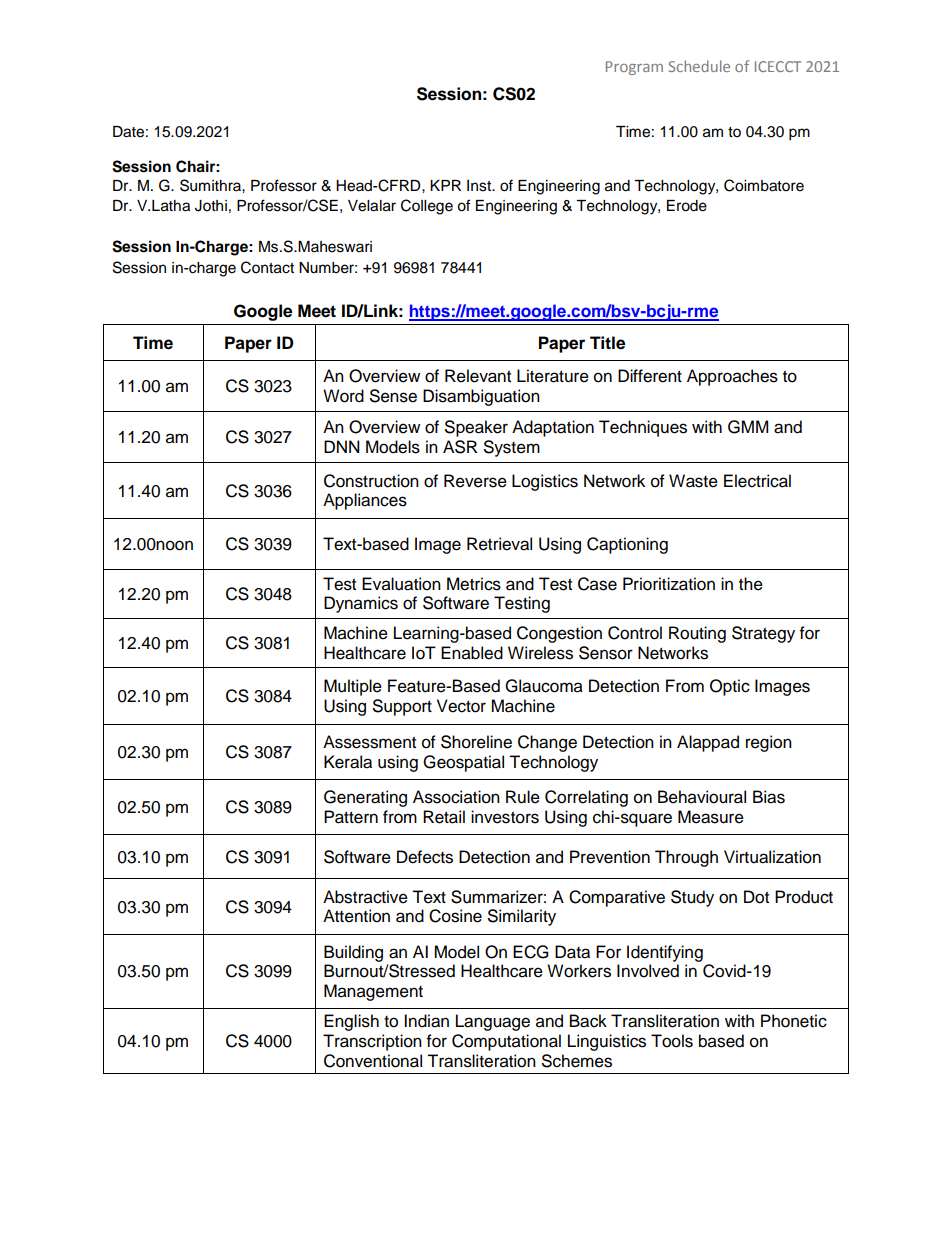 Image resolution: width=952 pixels, height=1233 pixels. What do you see at coordinates (342, 446) in the screenshot?
I see `DNN` at bounding box center [342, 446].
